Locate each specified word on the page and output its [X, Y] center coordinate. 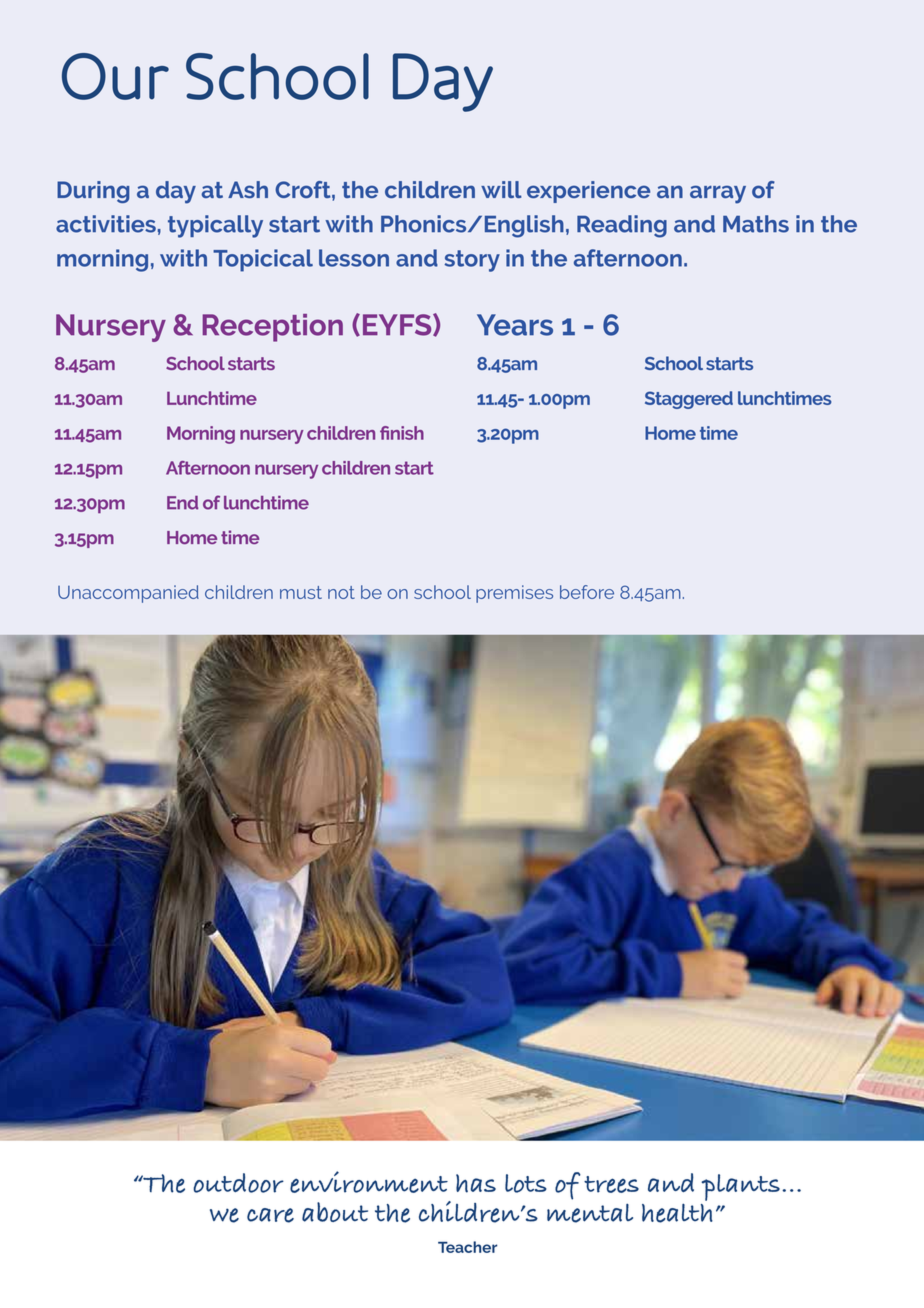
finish [402, 433]
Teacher [467, 1247]
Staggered [689, 400]
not [341, 592]
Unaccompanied [128, 594]
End [182, 503]
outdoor [238, 1183]
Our [115, 76]
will [501, 189]
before [587, 592]
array [718, 194]
